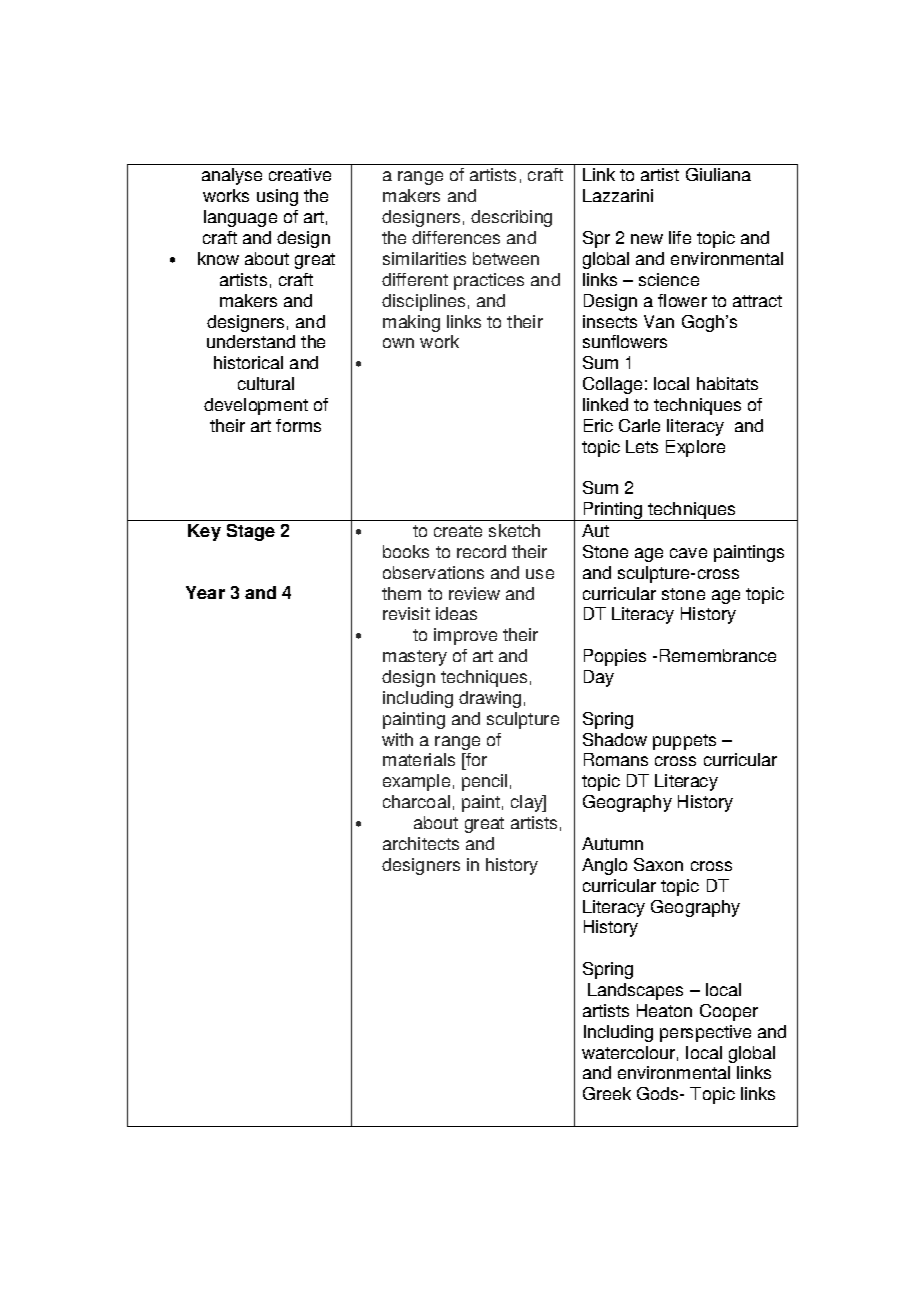 The image size is (924, 1308). Describe the element at coordinates (421, 843) in the document. I see `architects` at that location.
